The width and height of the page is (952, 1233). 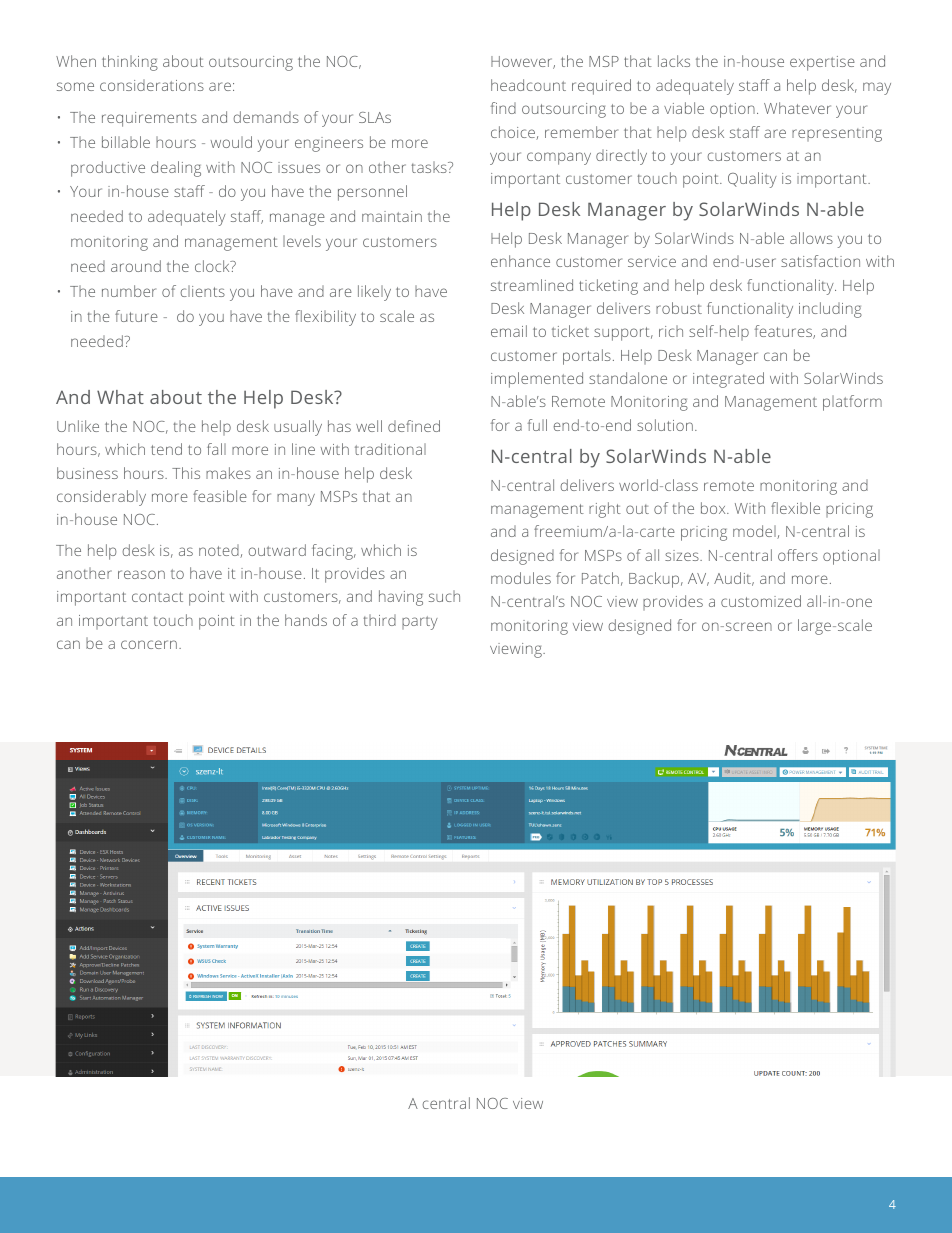 I want to click on party, so click(x=420, y=623).
